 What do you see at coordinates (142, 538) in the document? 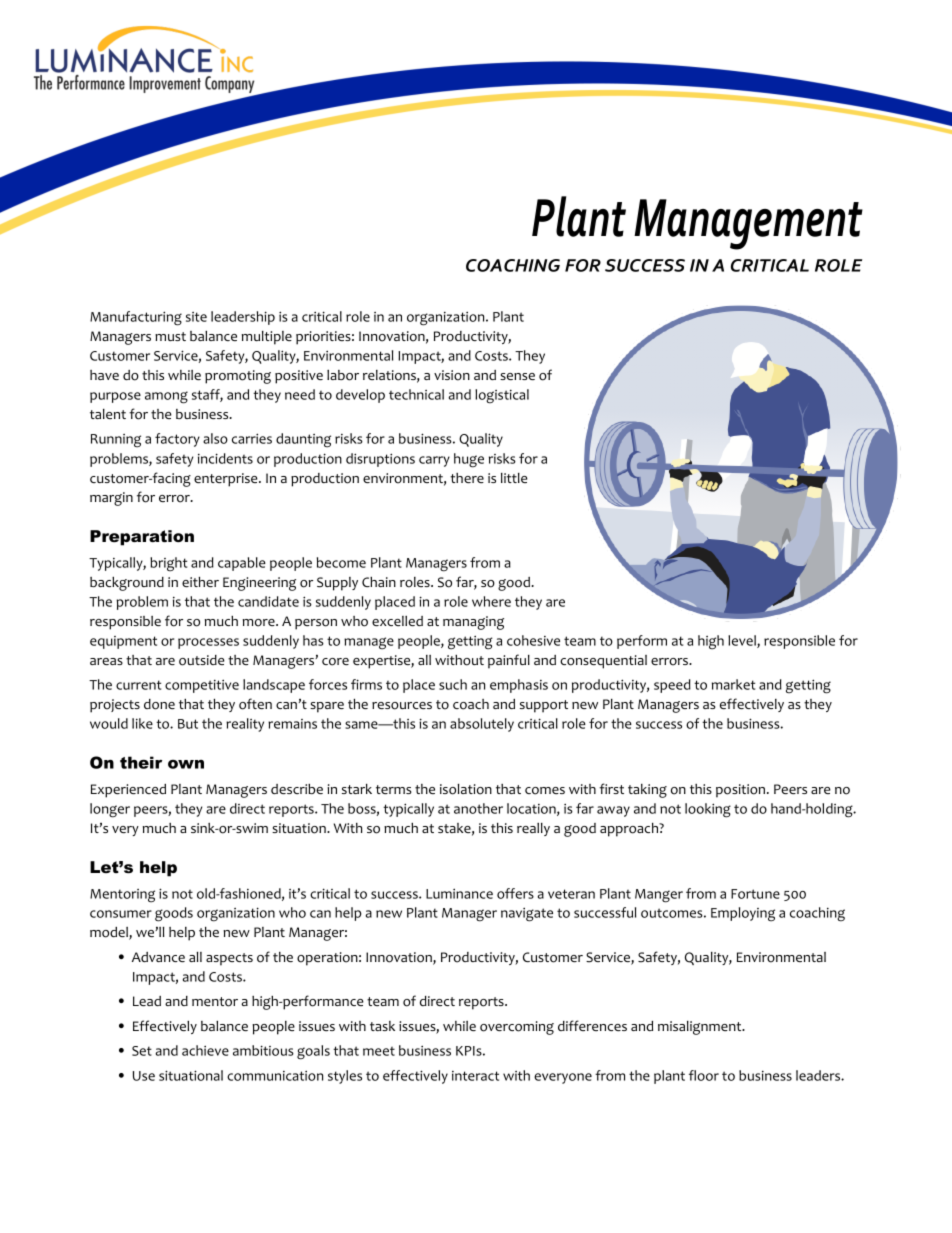
I see `Preparation` at bounding box center [142, 538].
